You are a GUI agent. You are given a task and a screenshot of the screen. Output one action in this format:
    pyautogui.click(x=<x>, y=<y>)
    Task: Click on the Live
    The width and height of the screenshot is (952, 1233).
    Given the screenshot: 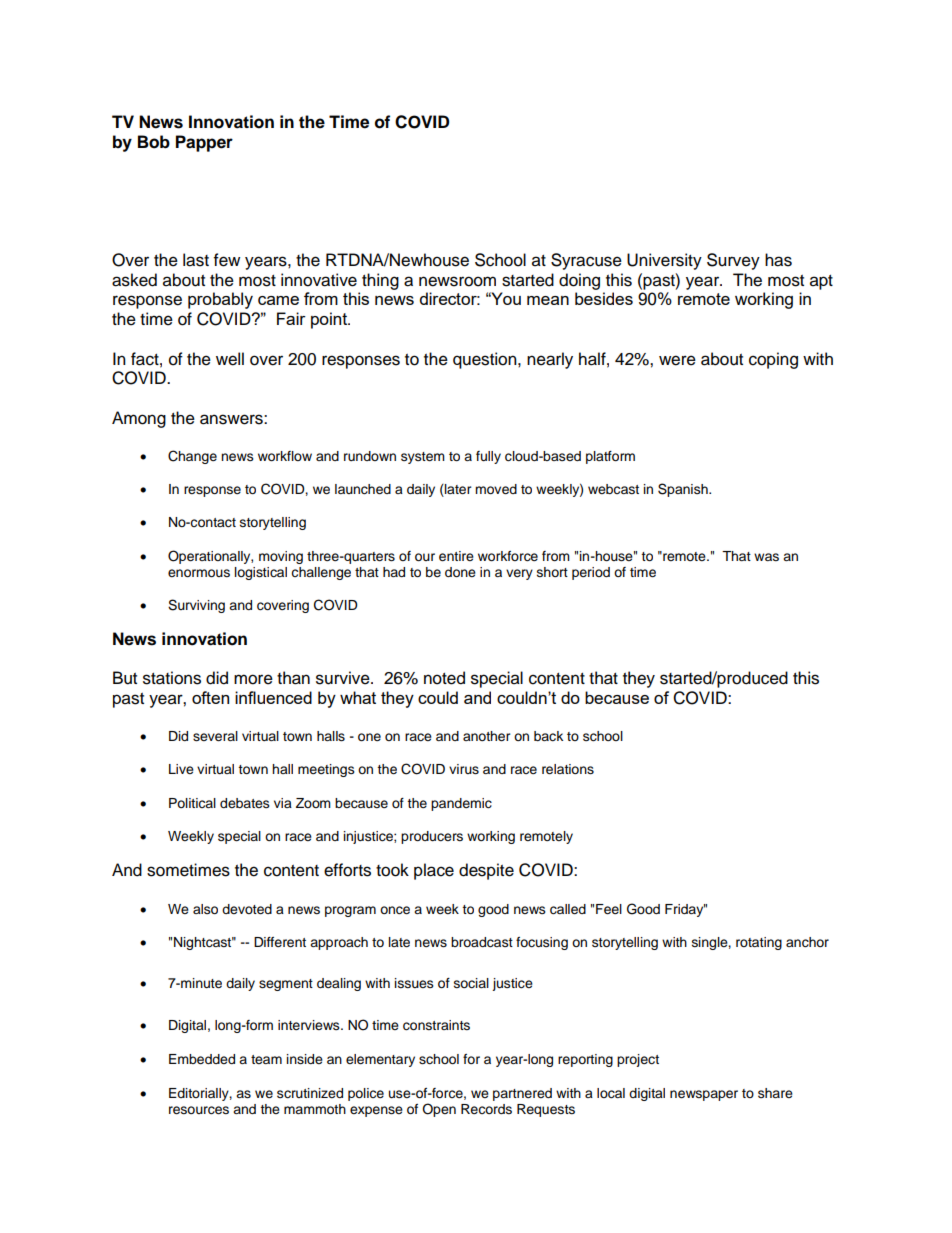 What is the action you would take?
    pyautogui.click(x=181, y=769)
